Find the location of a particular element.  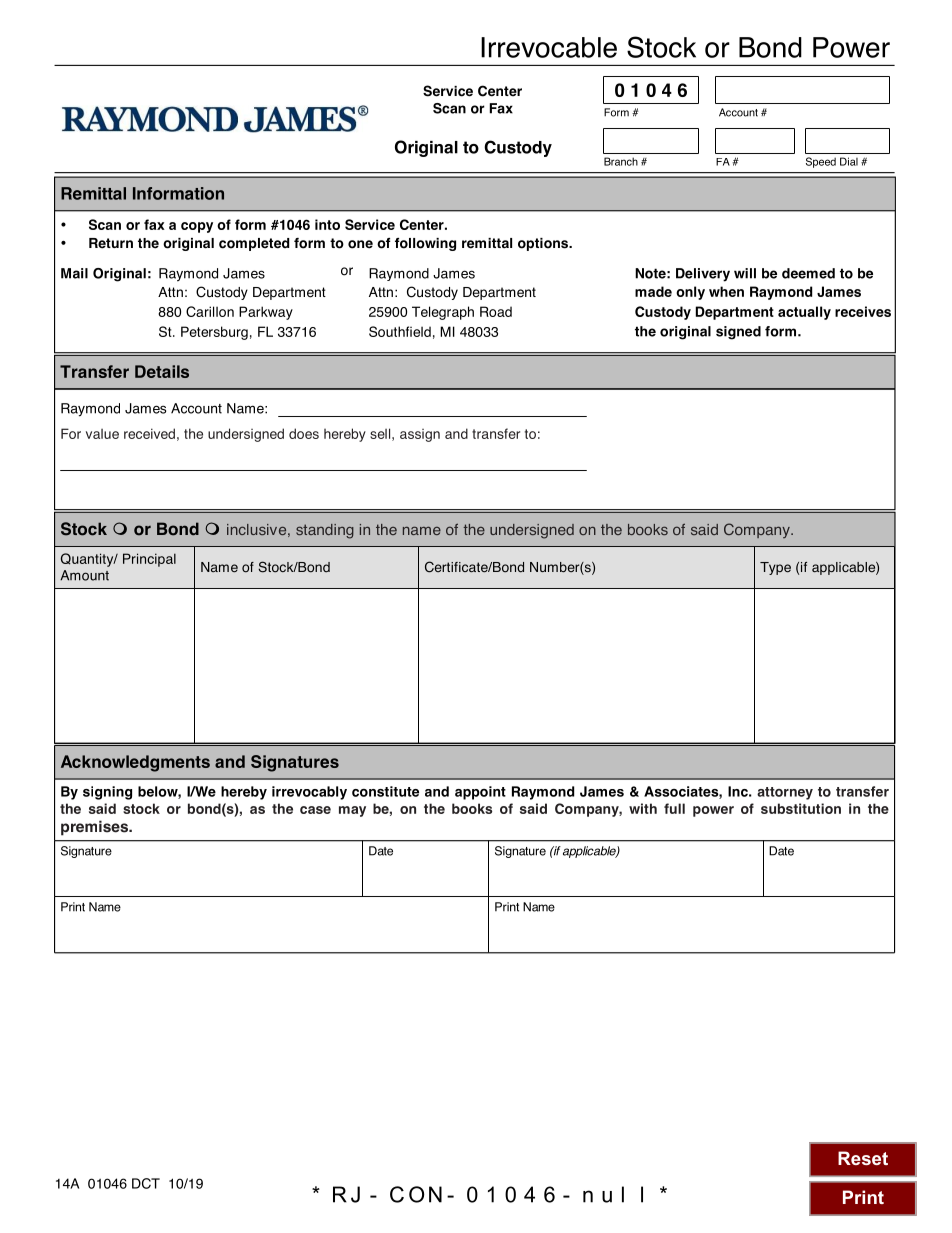

Details is located at coordinates (162, 371).
